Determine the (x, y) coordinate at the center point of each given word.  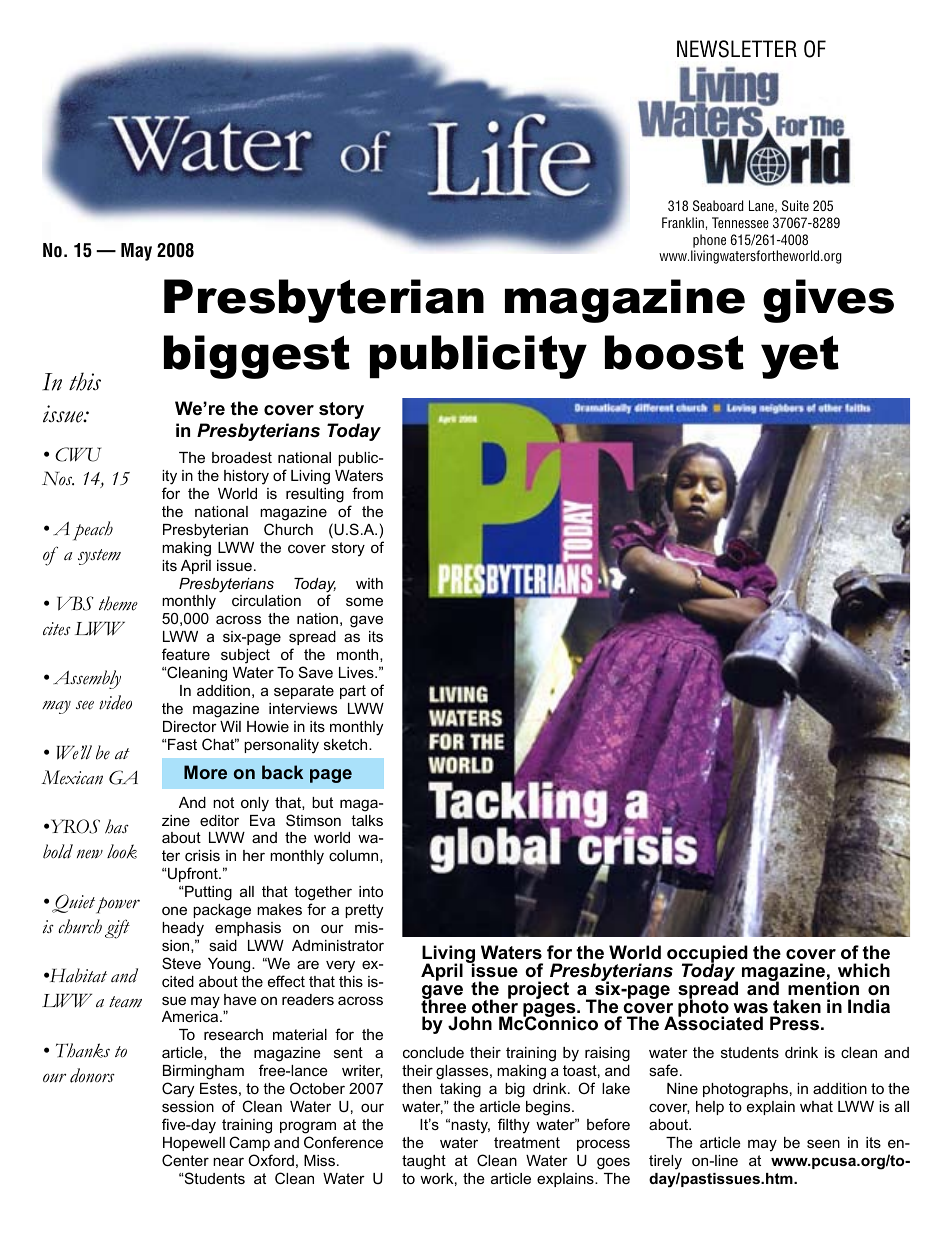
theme (118, 603)
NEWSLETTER (737, 49)
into (371, 891)
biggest (257, 357)
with (369, 583)
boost (674, 352)
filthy (514, 1126)
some (364, 601)
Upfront (193, 874)
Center (185, 1160)
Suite (795, 205)
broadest (242, 457)
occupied (707, 955)
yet (800, 357)
